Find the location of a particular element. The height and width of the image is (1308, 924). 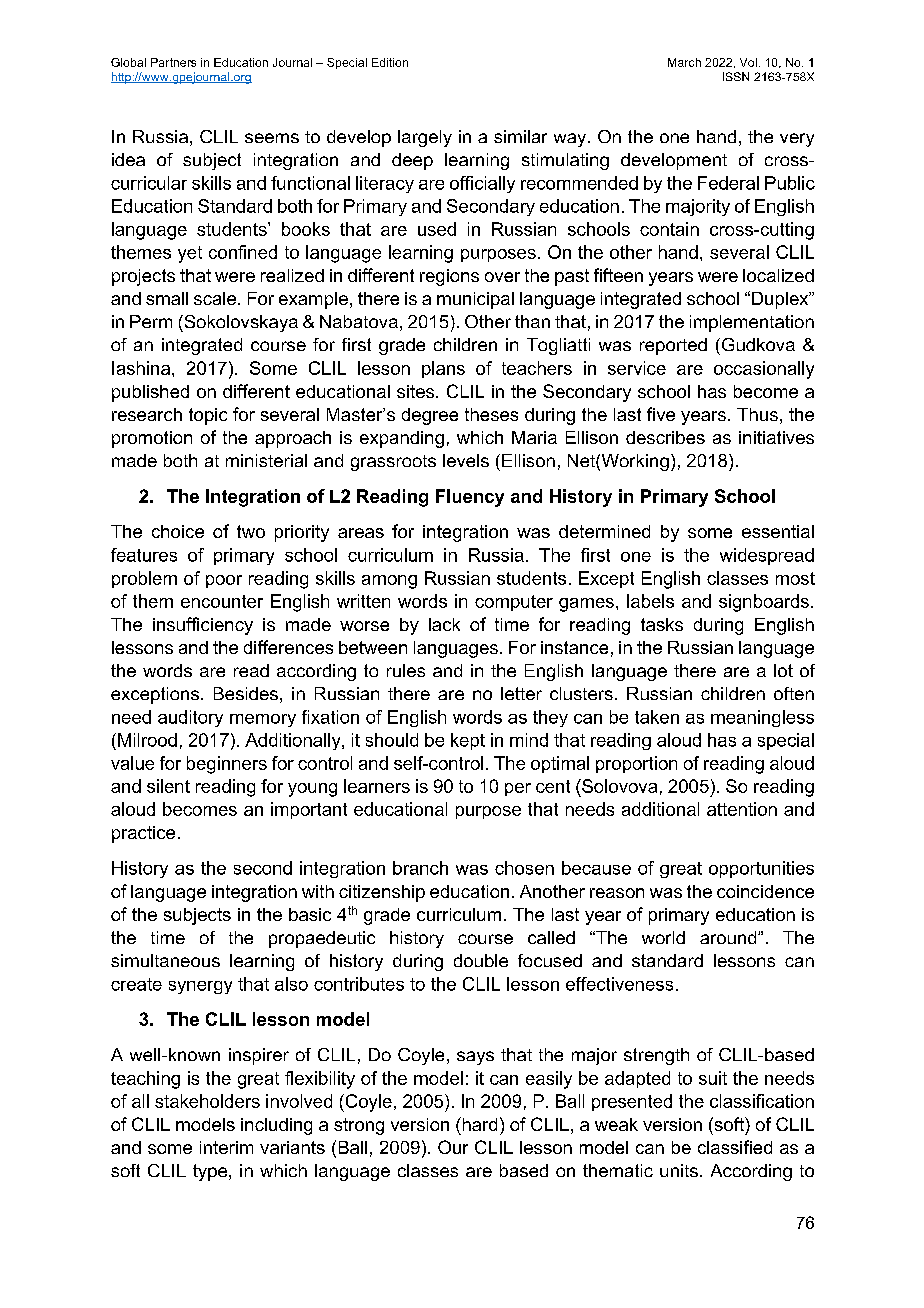

largely is located at coordinates (425, 138).
